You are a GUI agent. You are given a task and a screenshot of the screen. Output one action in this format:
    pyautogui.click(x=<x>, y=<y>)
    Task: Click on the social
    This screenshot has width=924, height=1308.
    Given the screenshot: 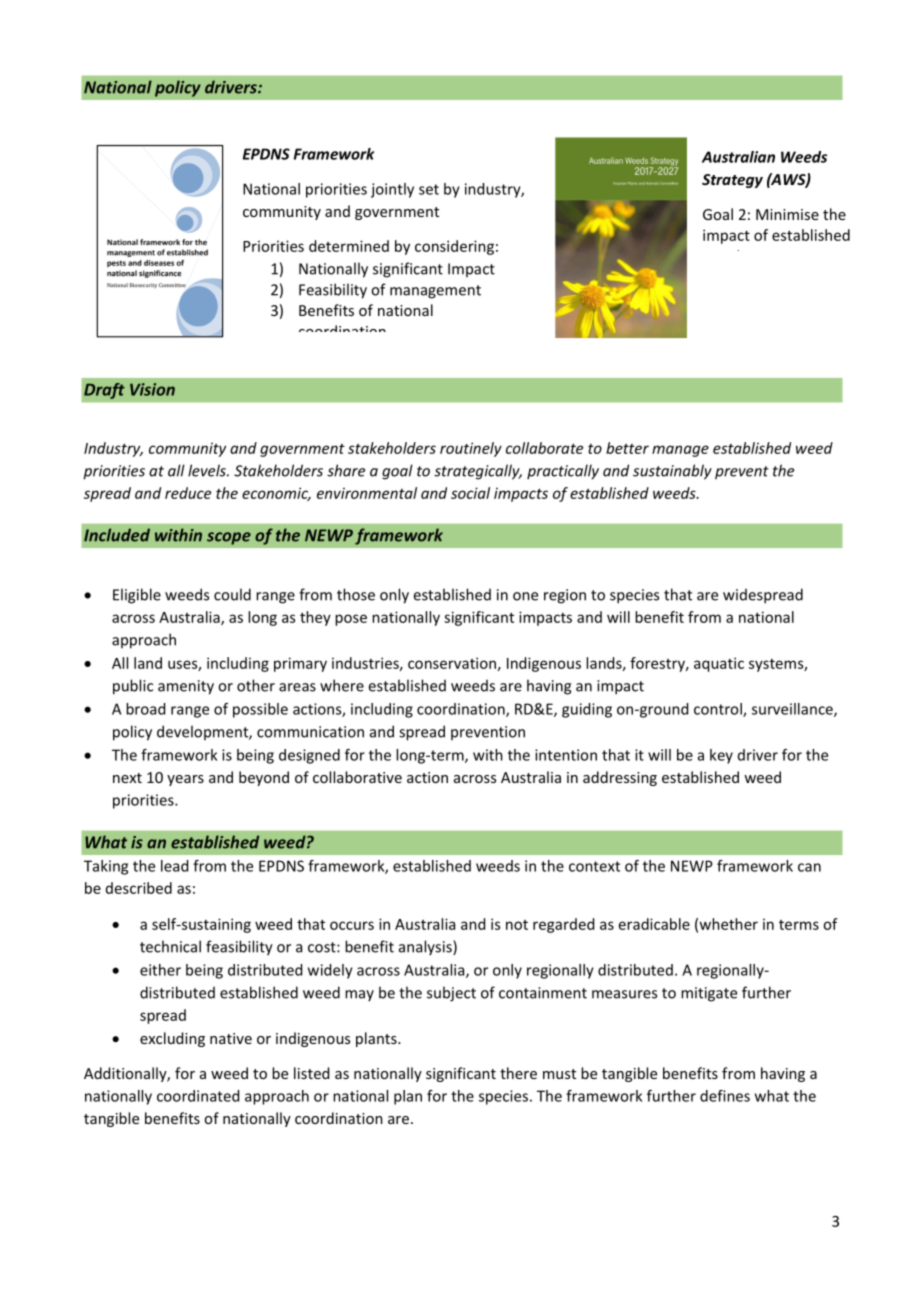 What is the action you would take?
    pyautogui.click(x=470, y=493)
